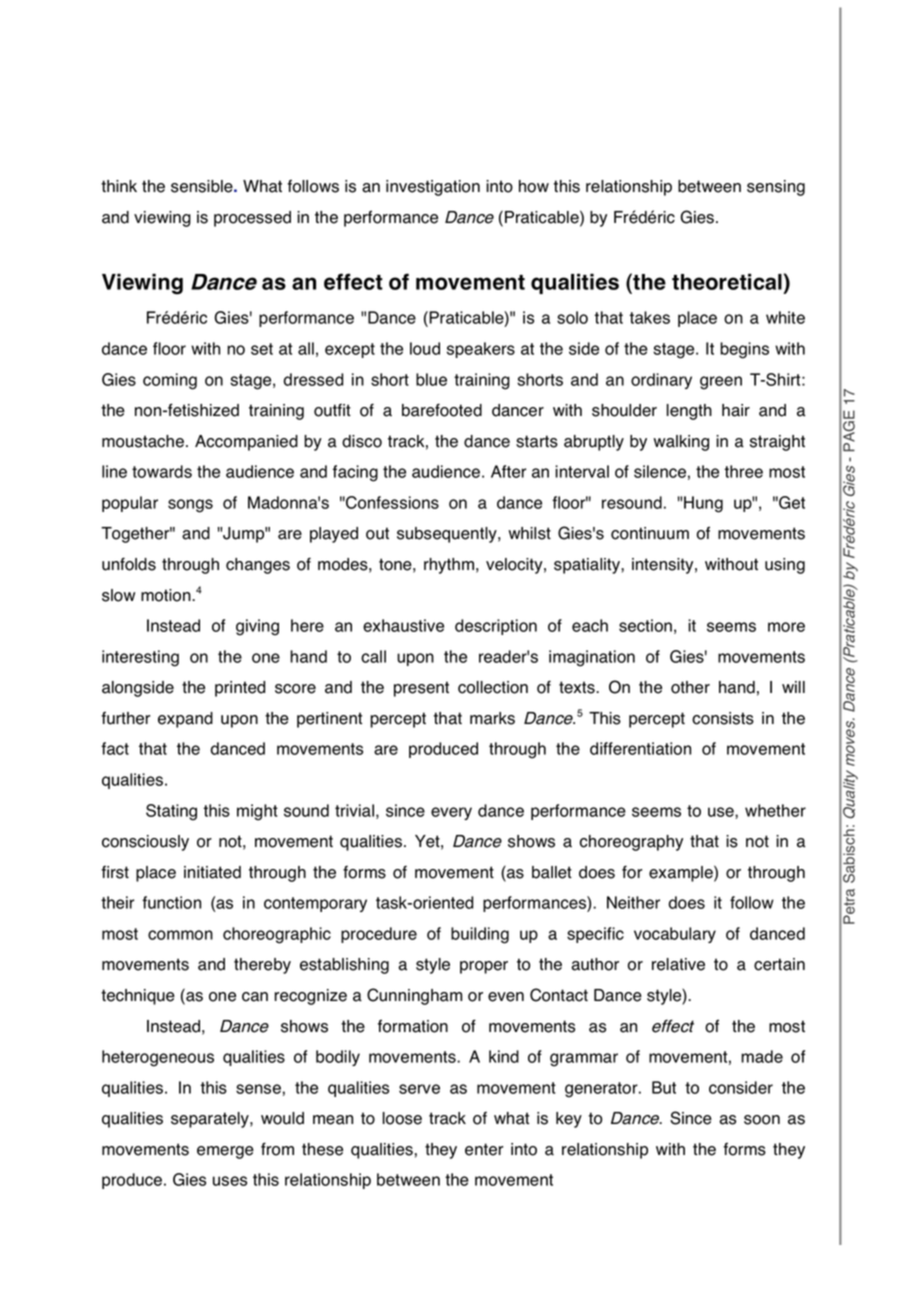 This image has height=1308, width=924. I want to click on processed, so click(252, 219).
